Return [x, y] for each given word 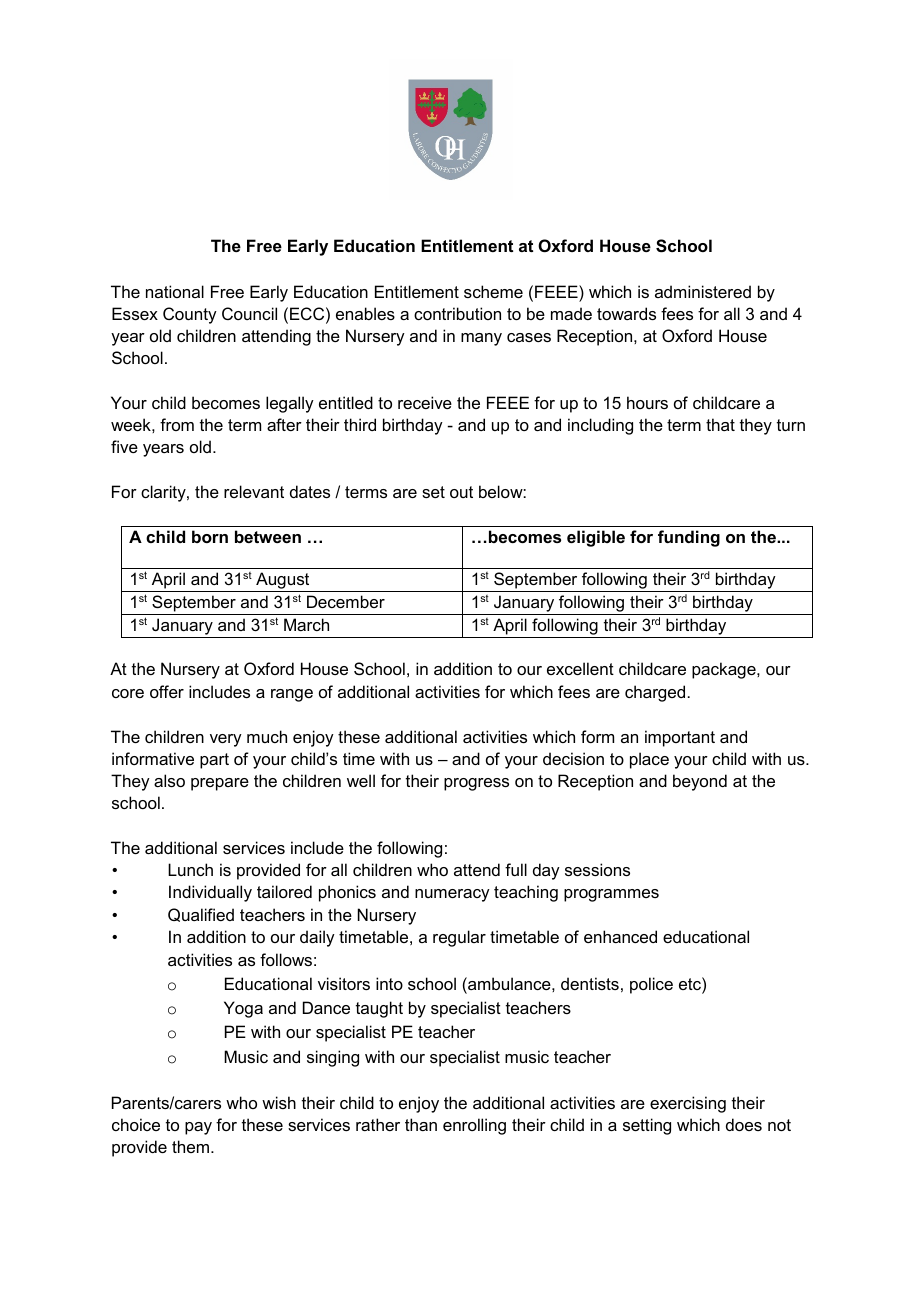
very [226, 740]
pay [198, 1128]
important [680, 738]
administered [703, 291]
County [190, 315]
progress [476, 784]
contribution [457, 313]
